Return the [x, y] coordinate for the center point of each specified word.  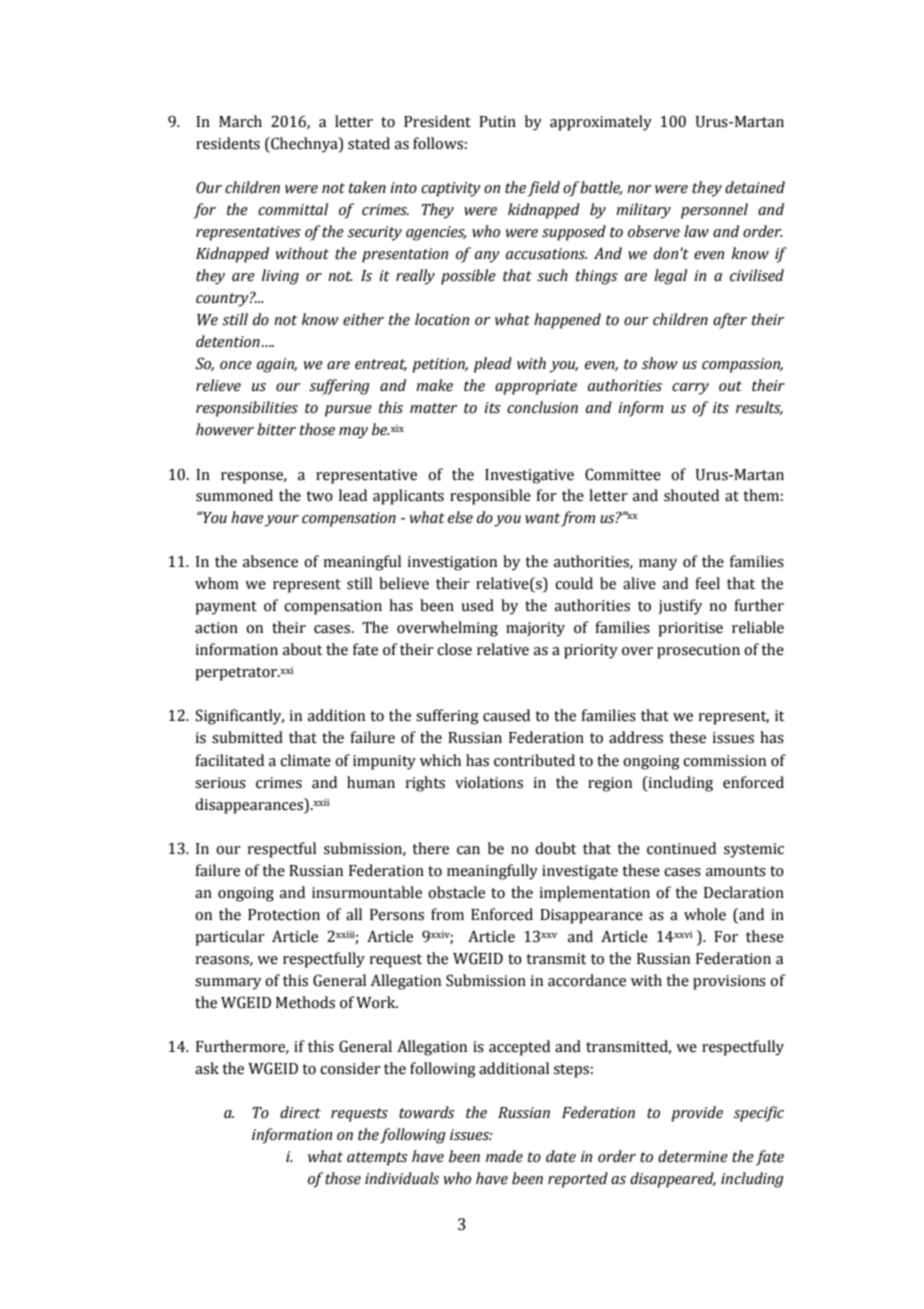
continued [681, 848]
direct [300, 1112]
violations [489, 782]
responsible [490, 497]
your [282, 521]
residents [228, 143]
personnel [714, 211]
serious [220, 783]
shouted [691, 495]
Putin [497, 122]
